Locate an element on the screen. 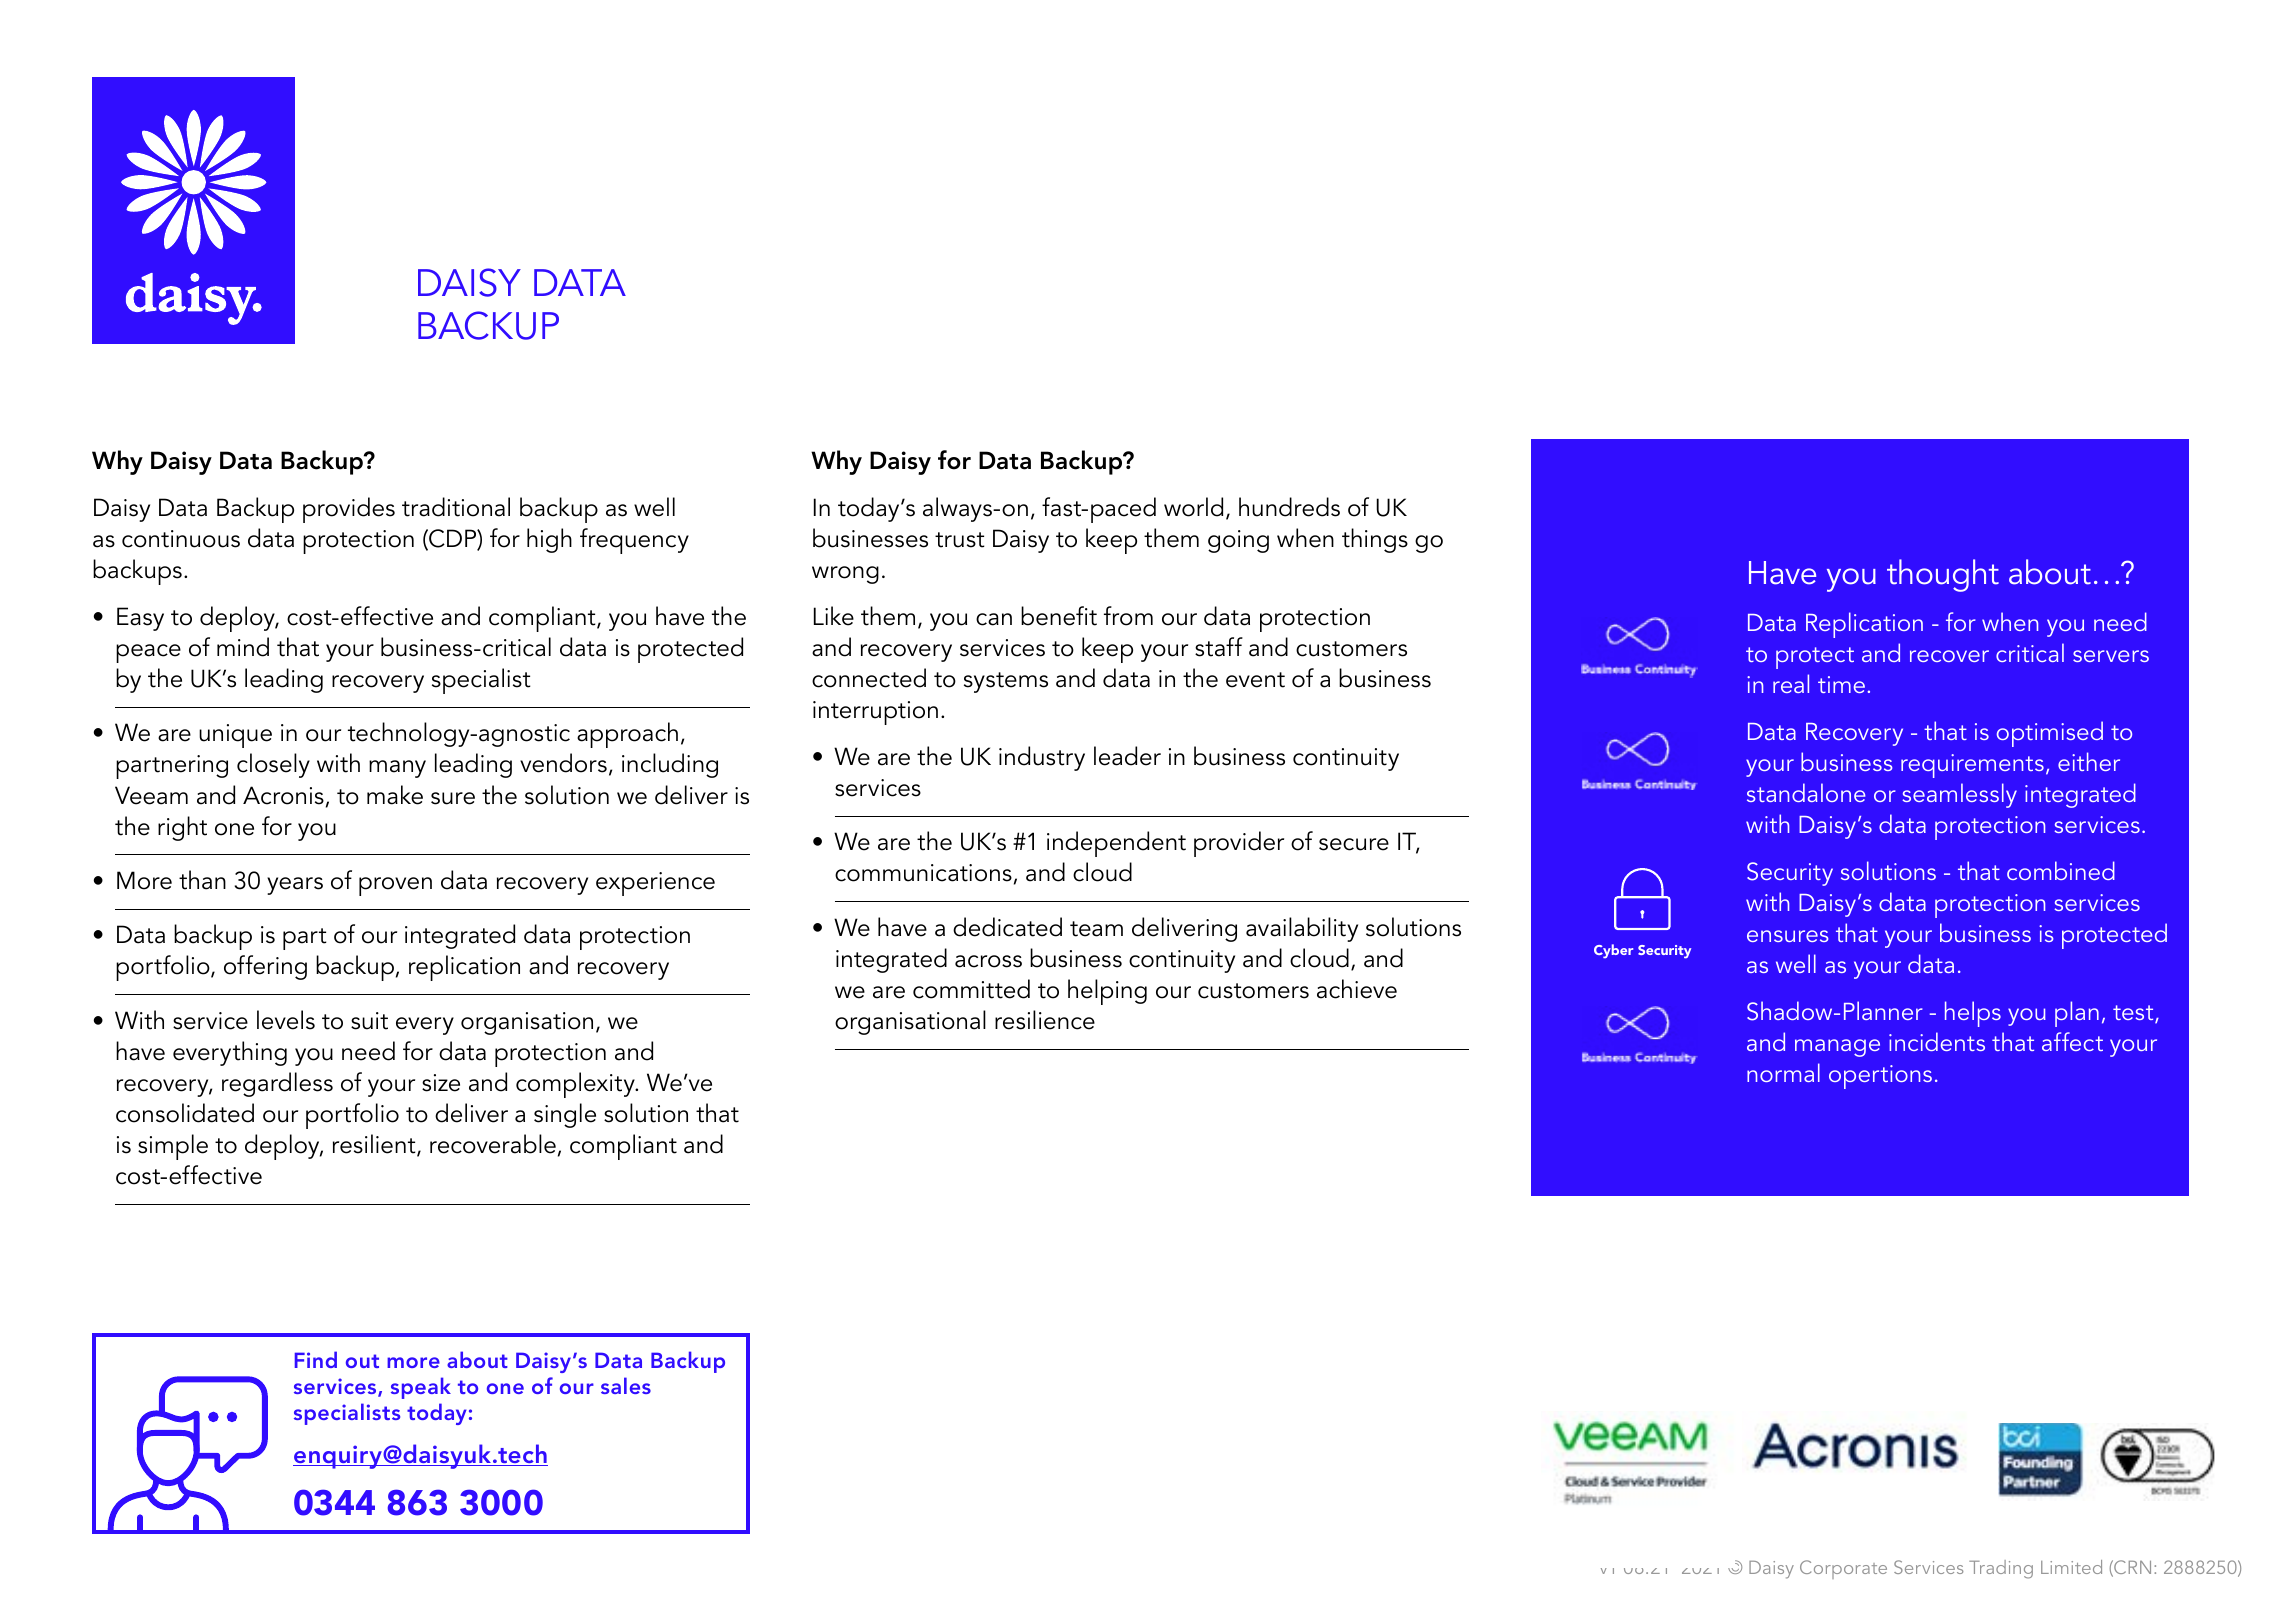  provides is located at coordinates (349, 510).
